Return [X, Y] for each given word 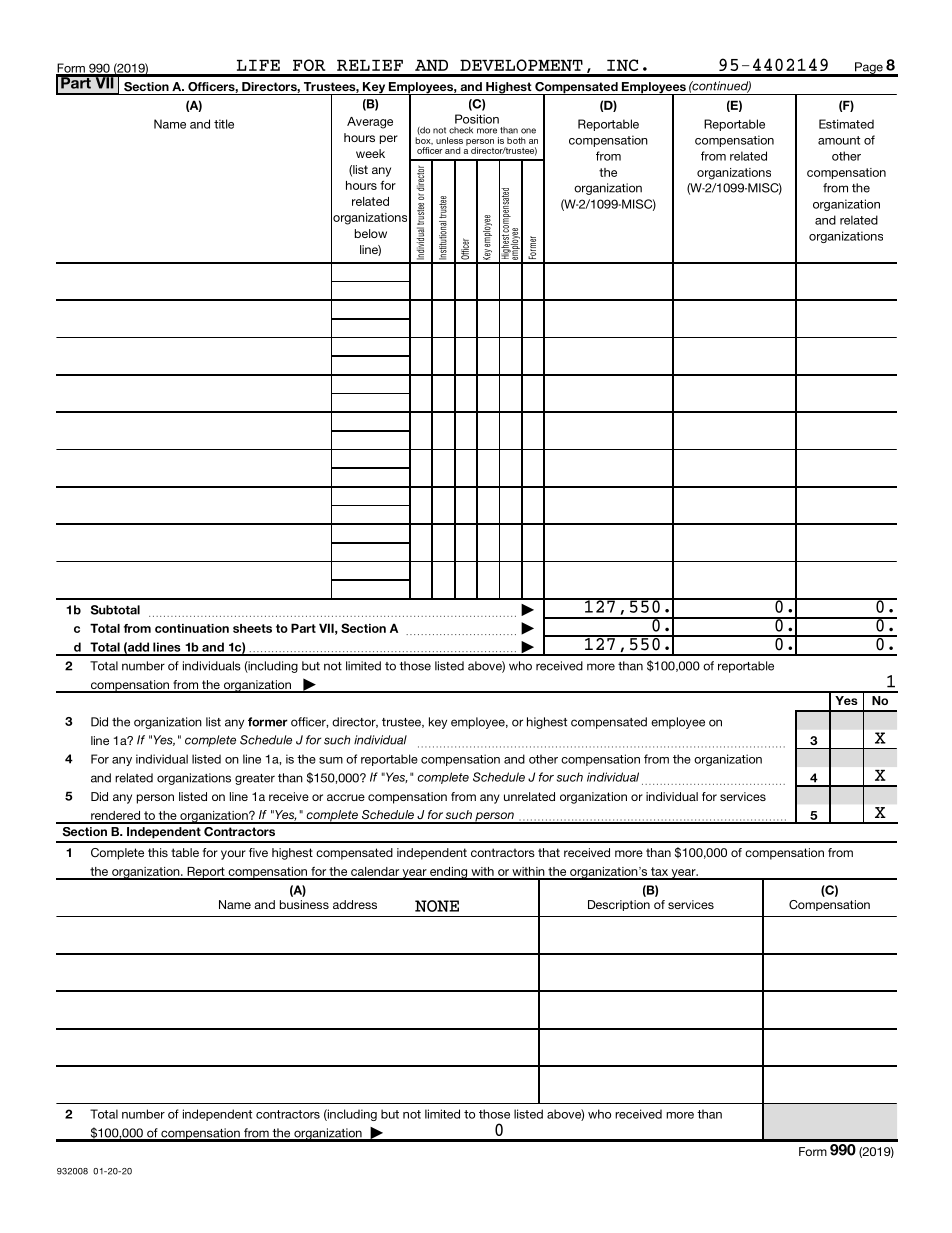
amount [839, 140]
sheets [252, 628]
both [516, 140]
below [371, 233]
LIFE [258, 65]
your [233, 855]
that [549, 852]
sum [331, 760]
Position [477, 119]
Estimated [846, 124]
